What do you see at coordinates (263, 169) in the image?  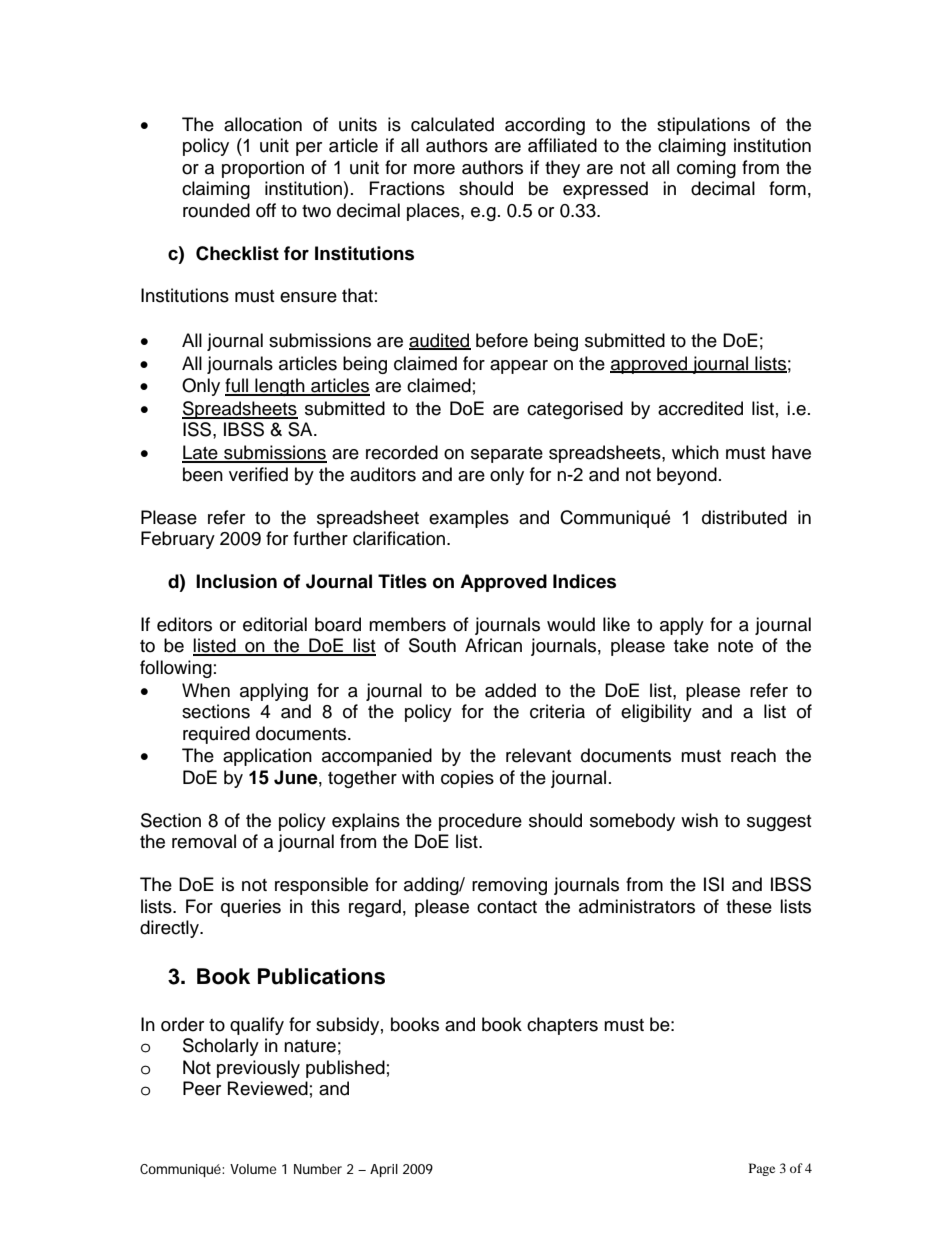 I see `proportion` at bounding box center [263, 169].
